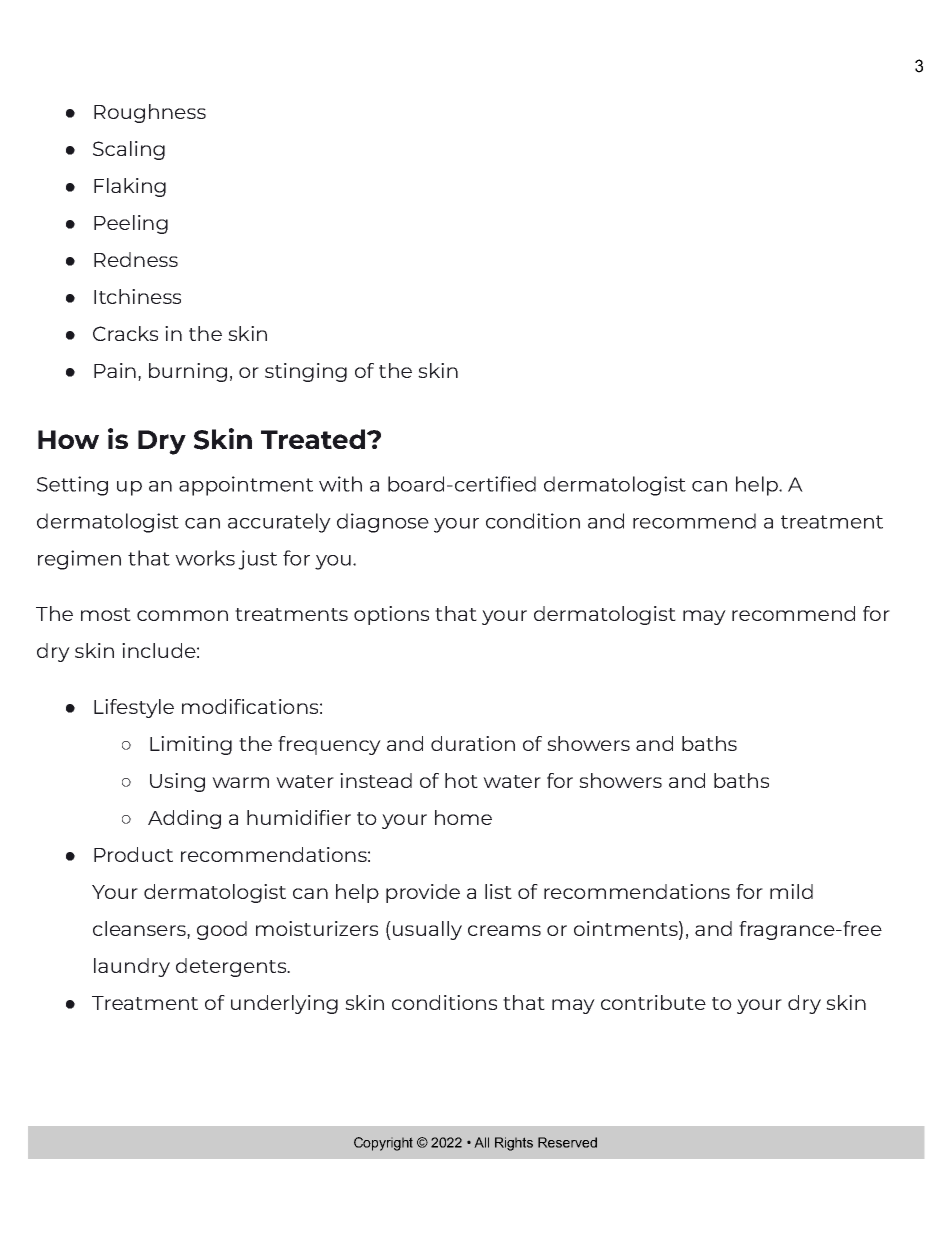 The width and height of the screenshot is (952, 1233). I want to click on duration, so click(473, 743).
